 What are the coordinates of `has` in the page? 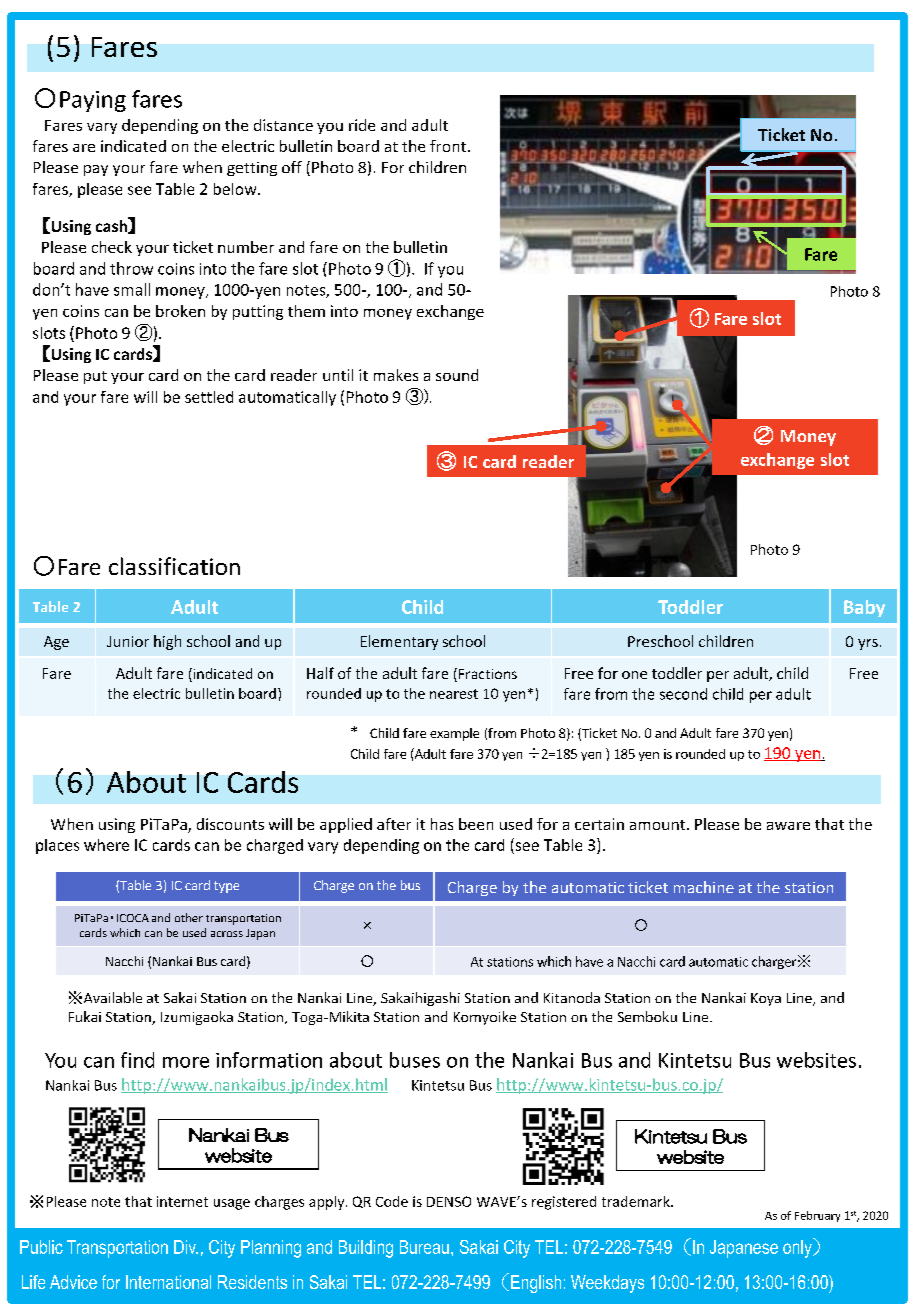 It's located at (442, 824).
